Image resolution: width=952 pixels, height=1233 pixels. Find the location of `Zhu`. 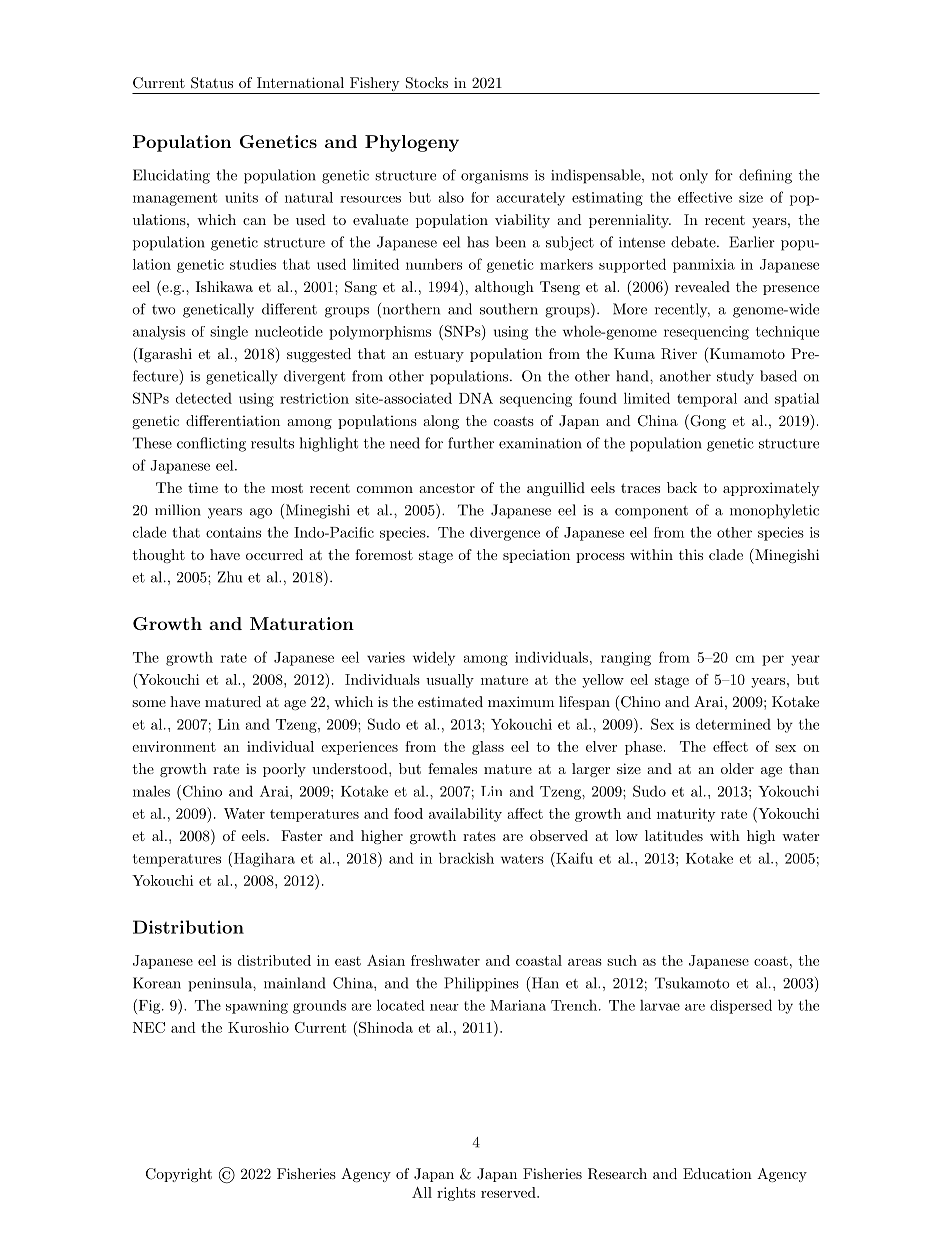

Zhu is located at coordinates (230, 577).
